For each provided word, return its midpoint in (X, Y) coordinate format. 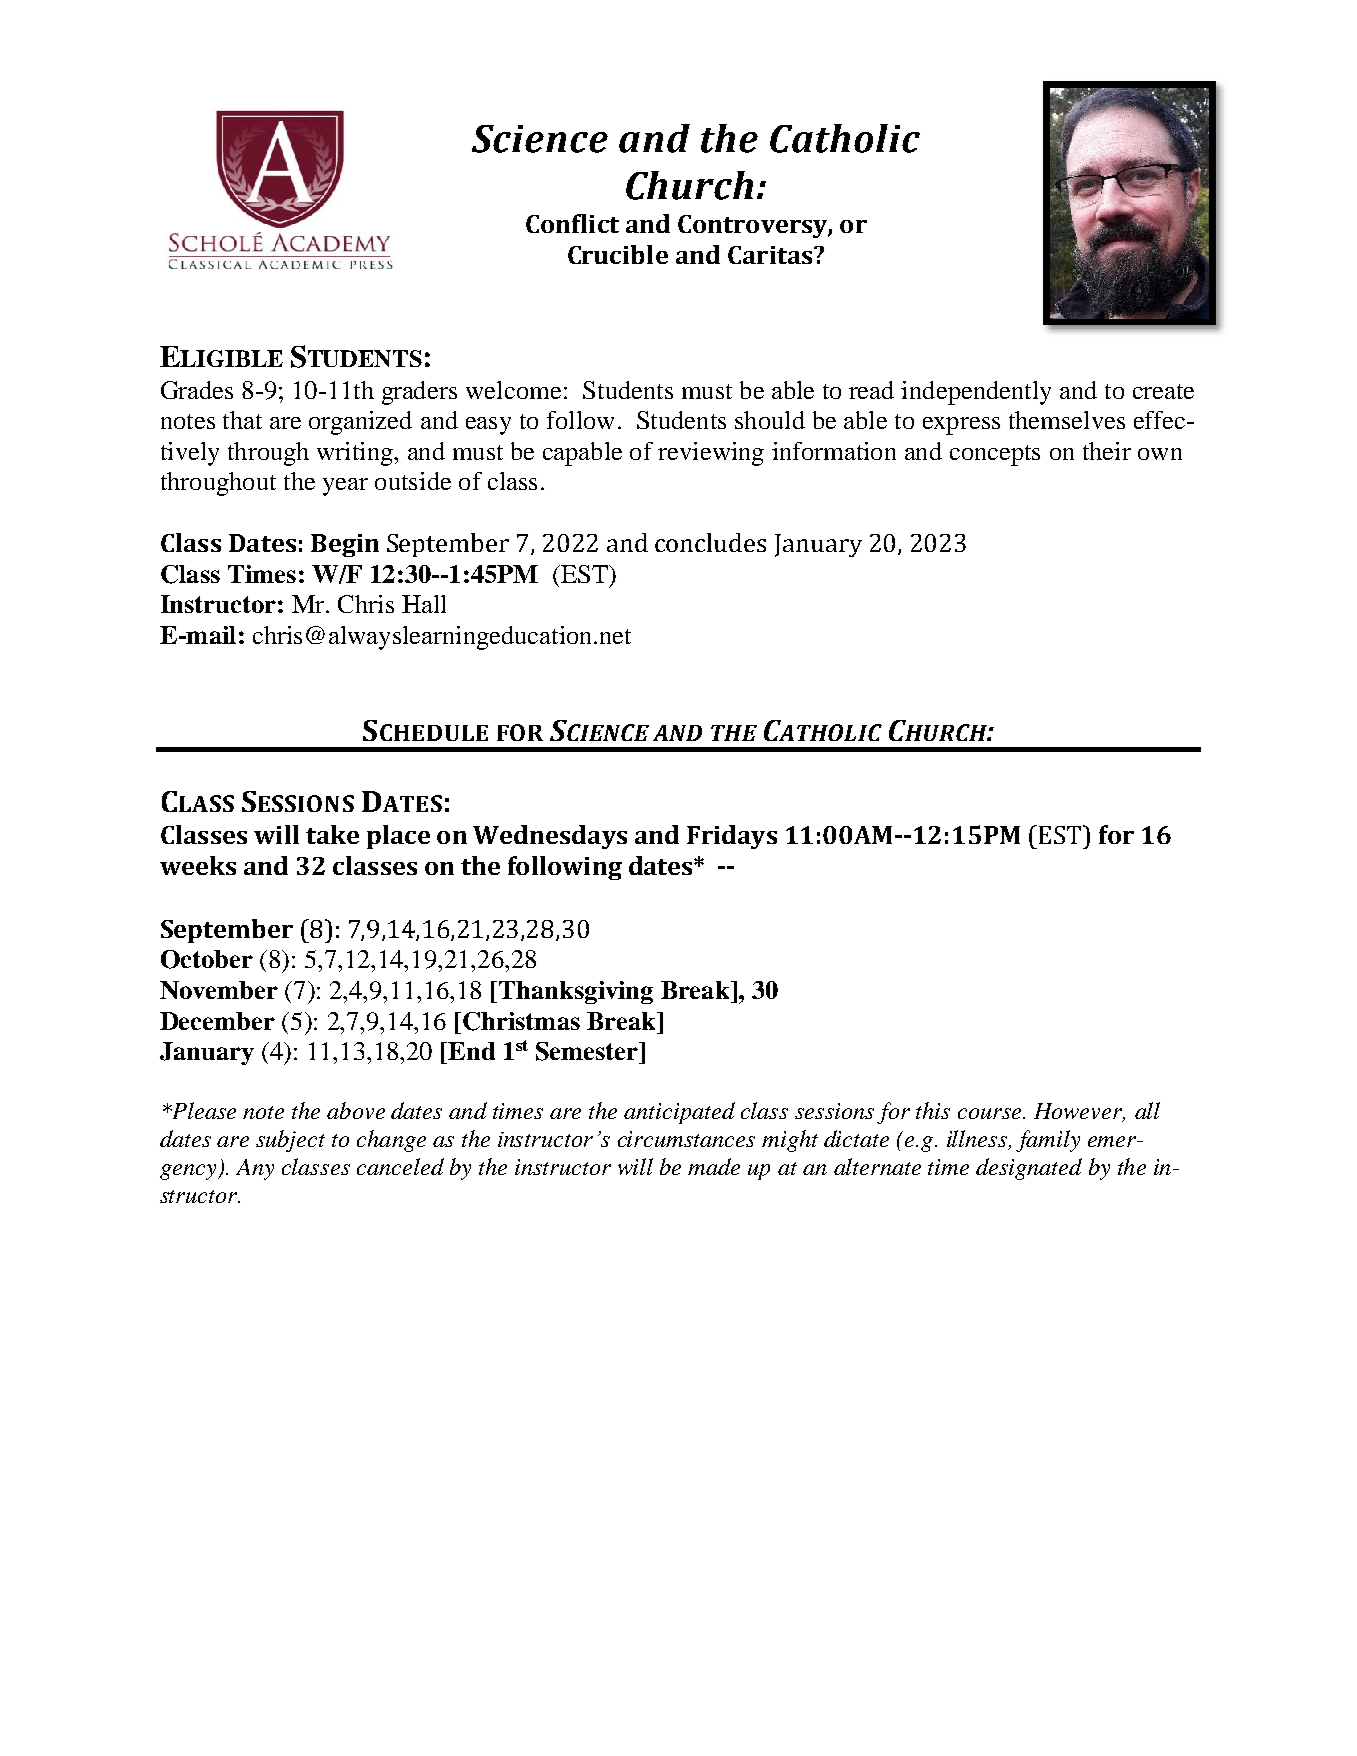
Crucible (618, 254)
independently (976, 393)
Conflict (572, 223)
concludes (710, 542)
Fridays (732, 837)
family (1048, 1141)
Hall (424, 604)
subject (290, 1141)
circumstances (686, 1139)
